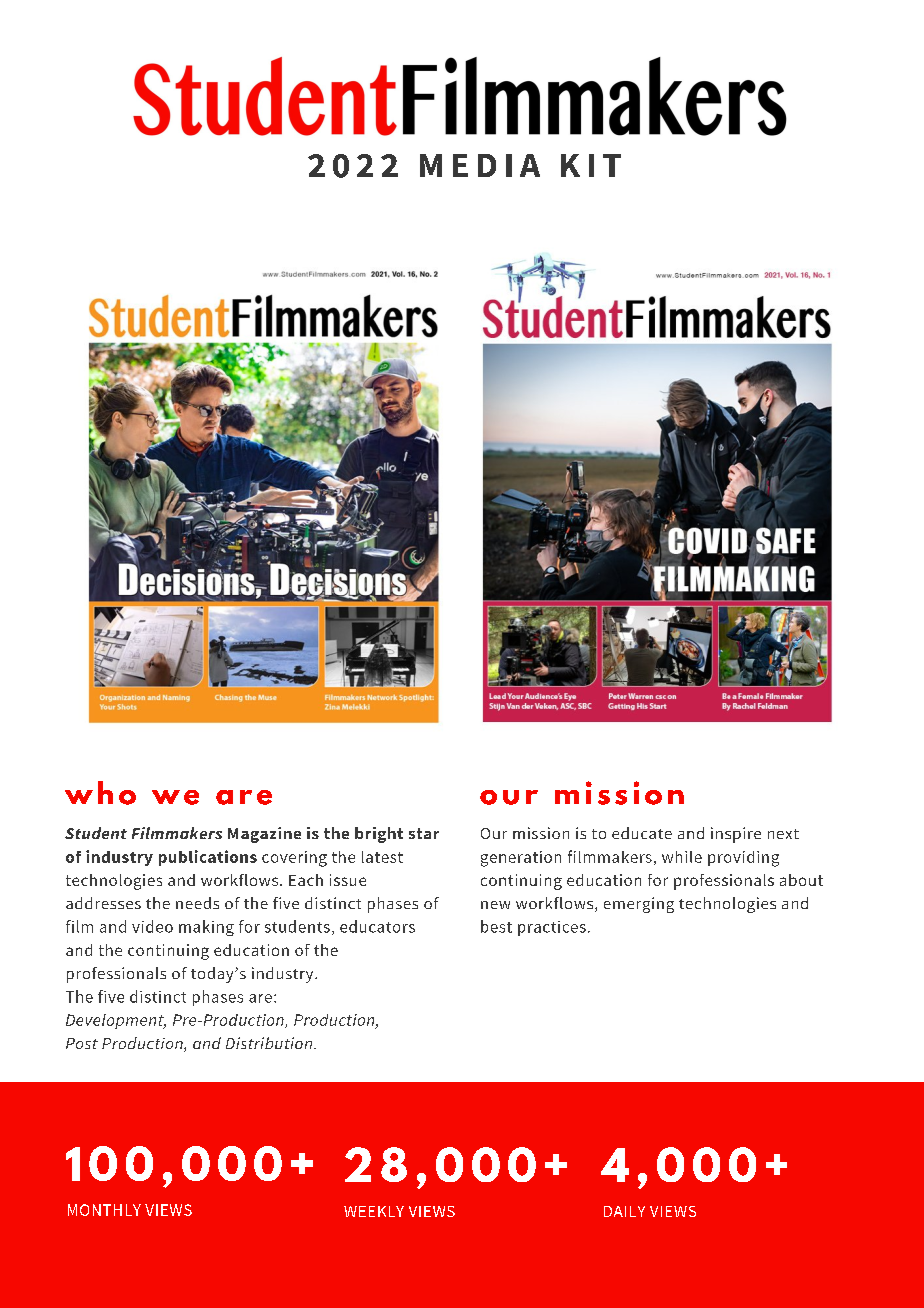 The width and height of the document is (924, 1308). What do you see at coordinates (116, 1021) in the document?
I see `Development` at bounding box center [116, 1021].
